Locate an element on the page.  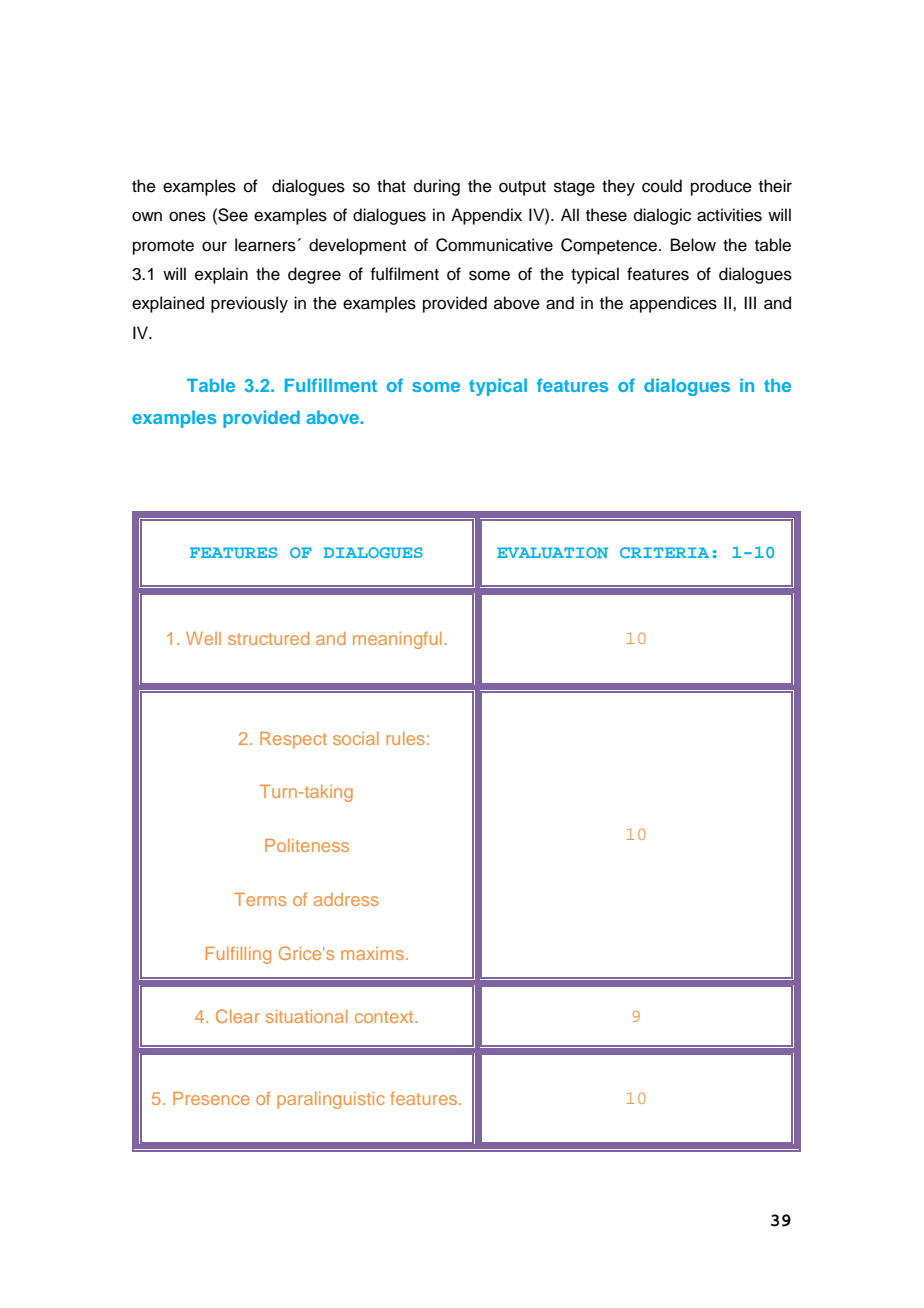
activities is located at coordinates (729, 215).
